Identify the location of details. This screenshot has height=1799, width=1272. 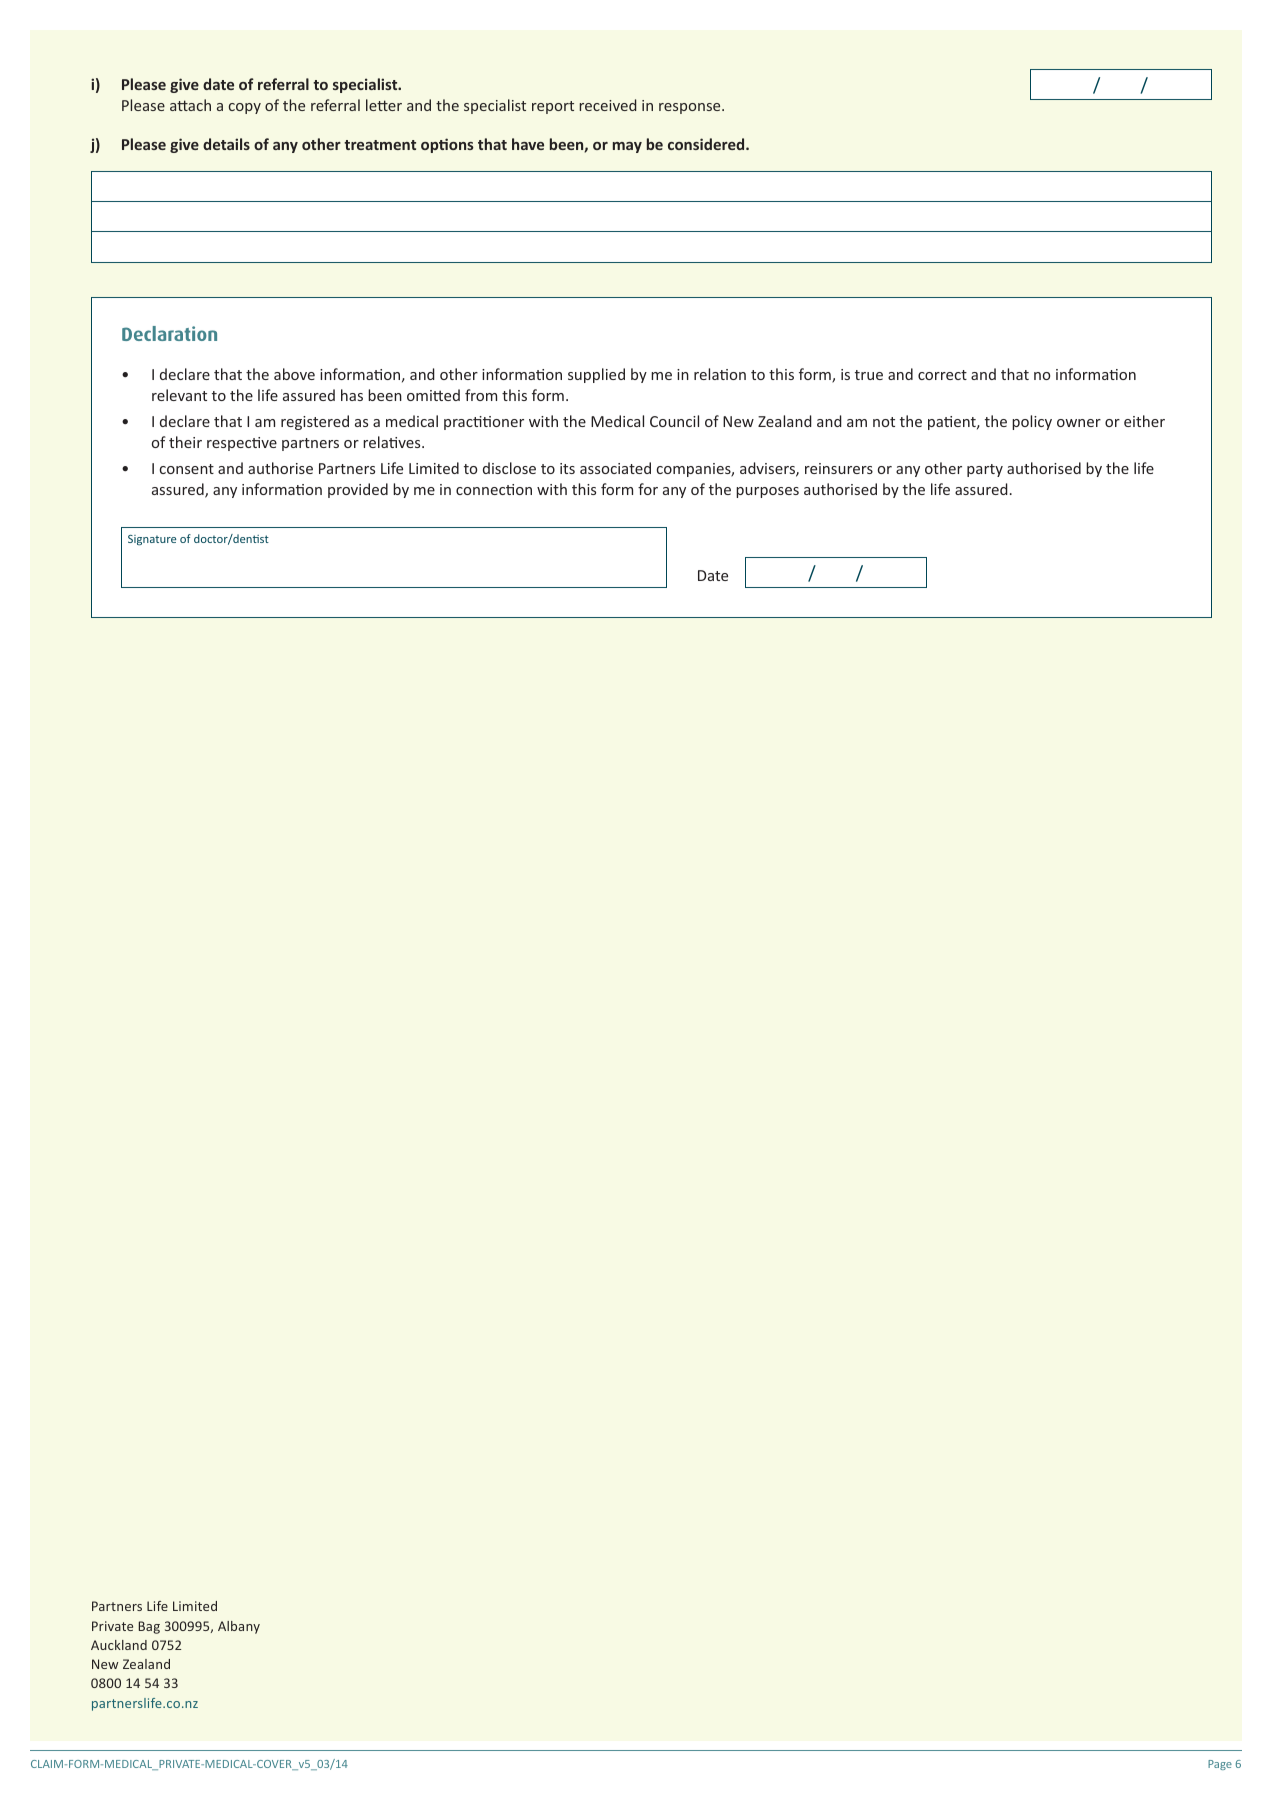
(226, 144).
